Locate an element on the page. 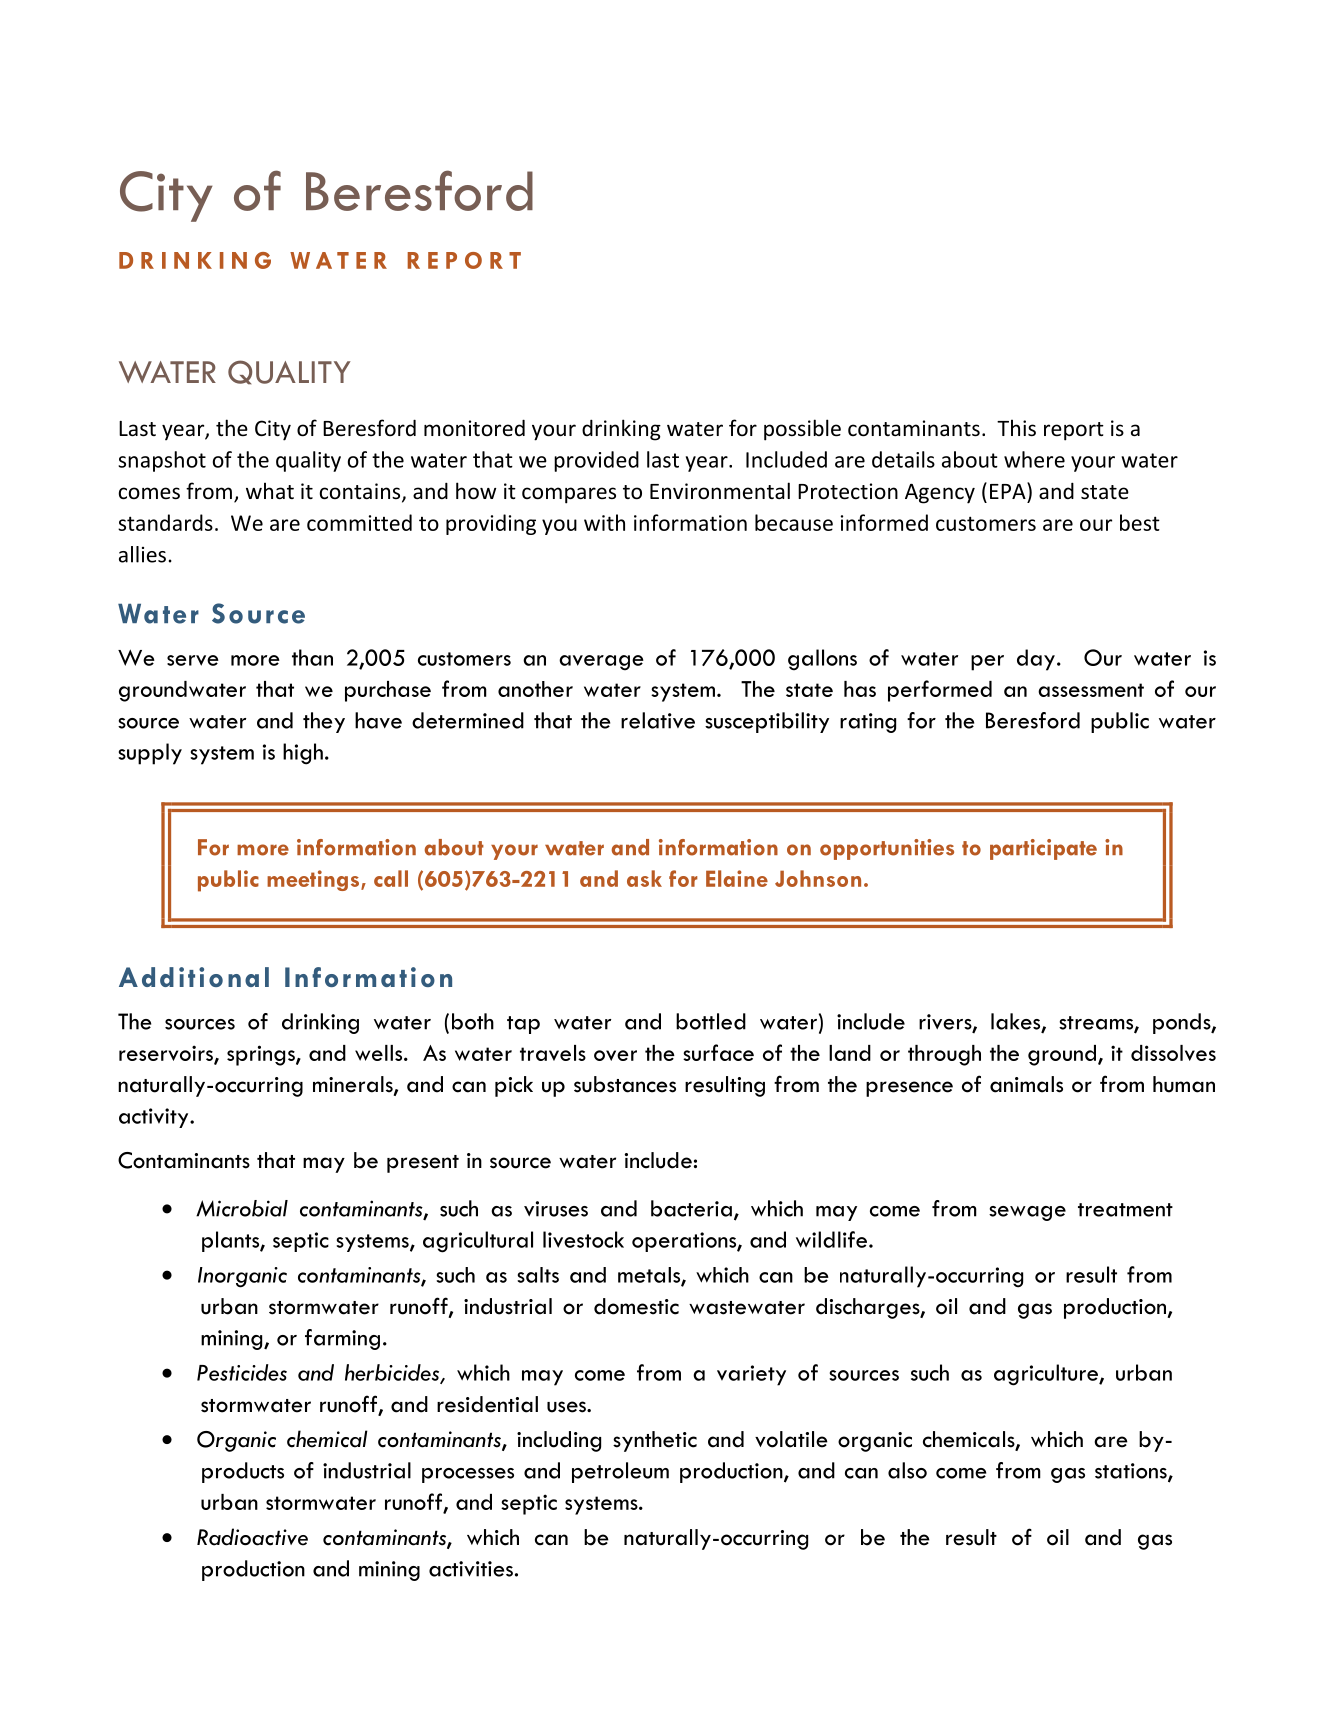 The width and height of the page is (1334, 1726). what is located at coordinates (270, 490).
